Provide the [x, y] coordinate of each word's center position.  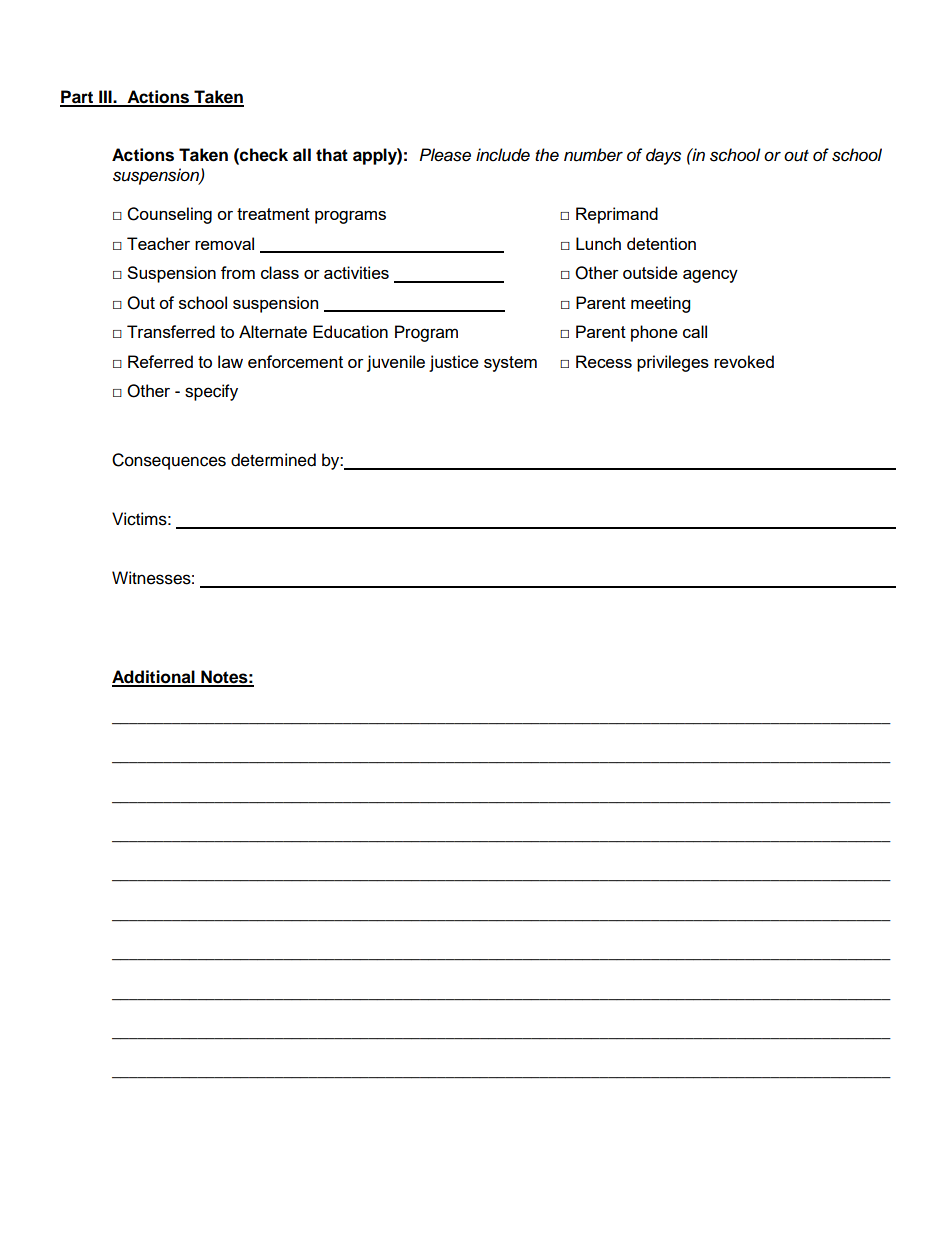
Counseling [169, 215]
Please [445, 155]
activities [356, 272]
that [332, 155]
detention [661, 243]
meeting [660, 304]
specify [211, 392]
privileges [673, 363]
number [593, 155]
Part [78, 98]
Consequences [169, 461]
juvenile [396, 363]
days [663, 156]
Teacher [158, 243]
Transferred [171, 331]
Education [350, 331]
